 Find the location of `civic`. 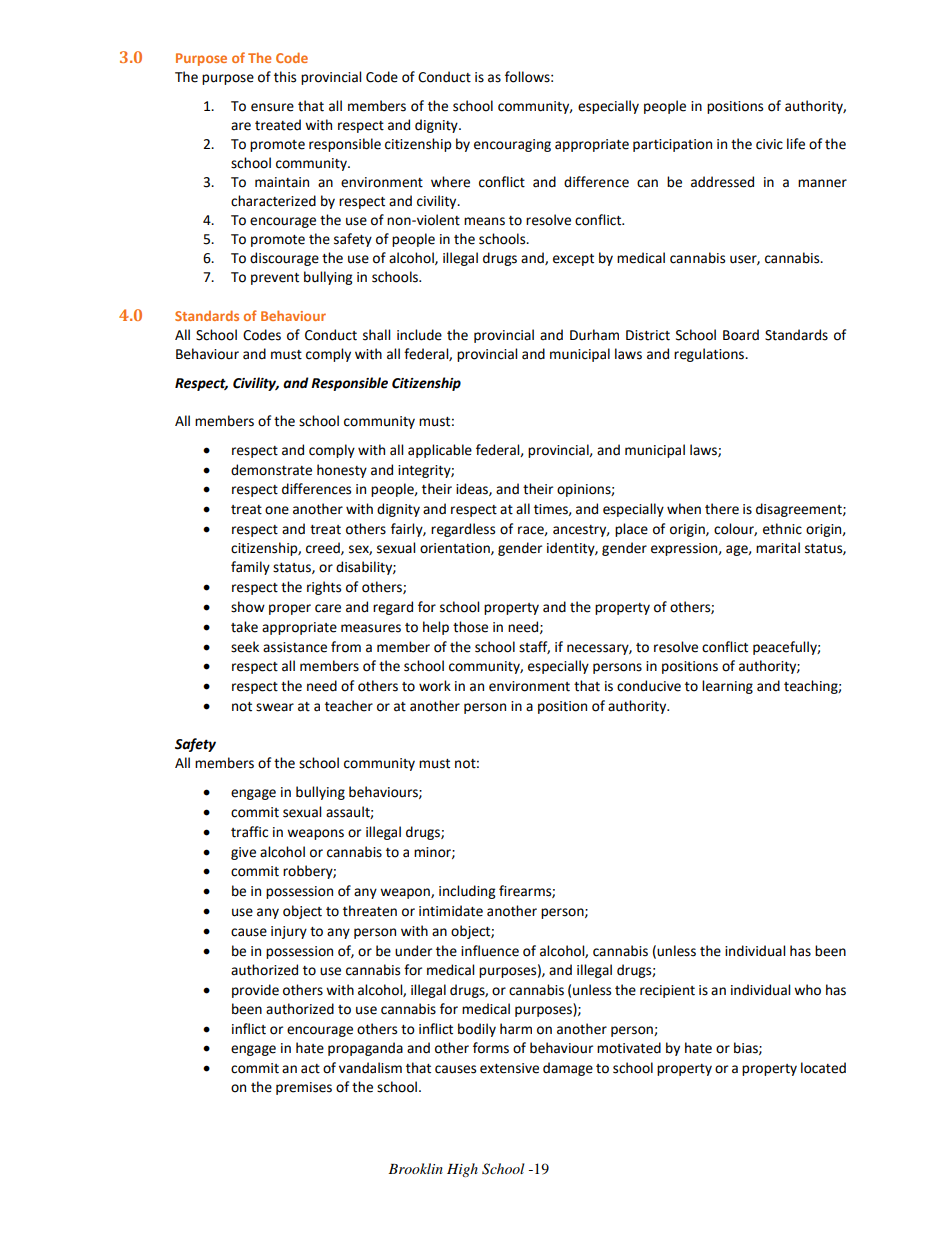

civic is located at coordinates (769, 144).
